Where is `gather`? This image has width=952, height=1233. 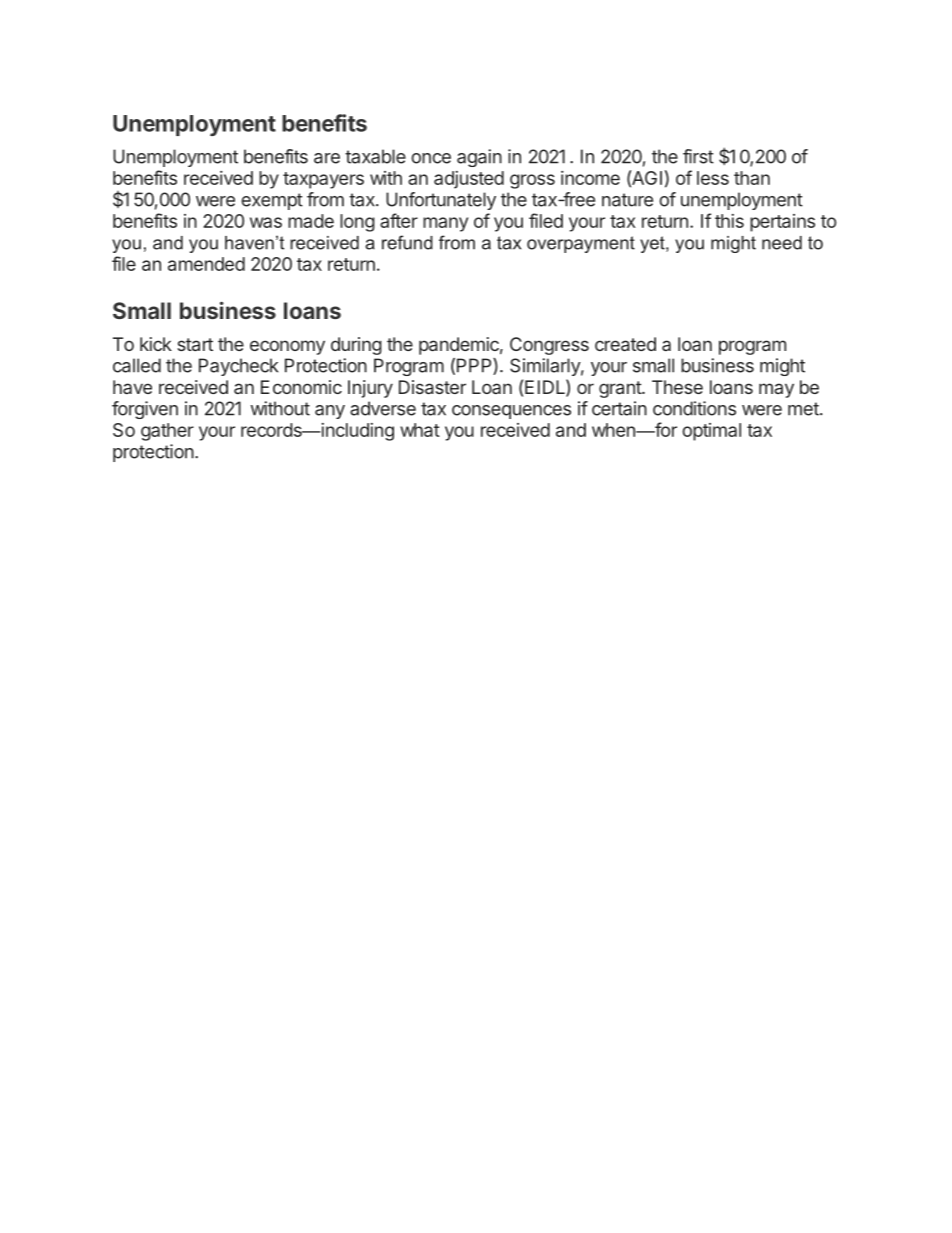 gather is located at coordinates (167, 432).
